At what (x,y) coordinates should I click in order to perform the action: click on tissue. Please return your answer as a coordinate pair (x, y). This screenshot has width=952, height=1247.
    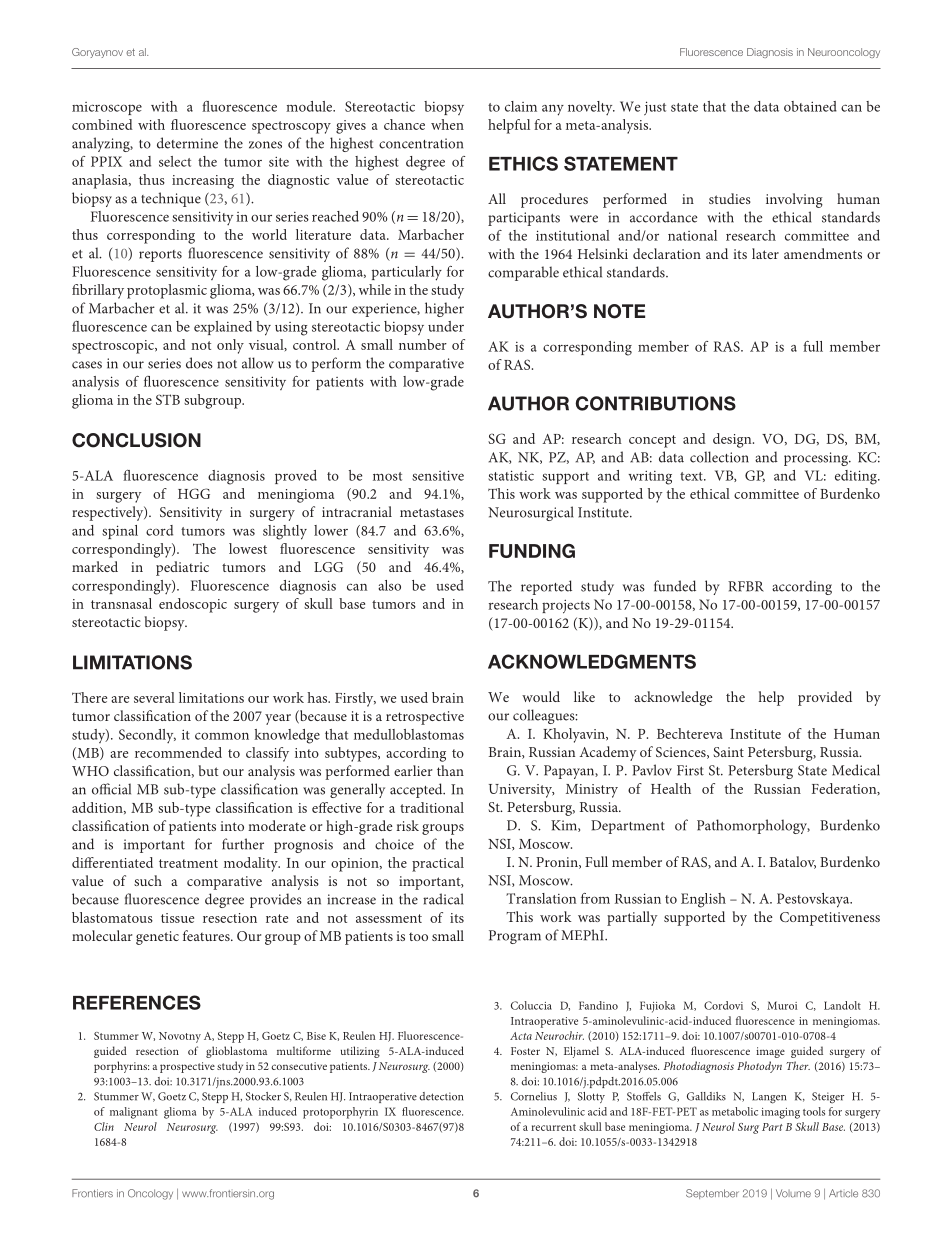
    Looking at the image, I should click on (177, 918).
